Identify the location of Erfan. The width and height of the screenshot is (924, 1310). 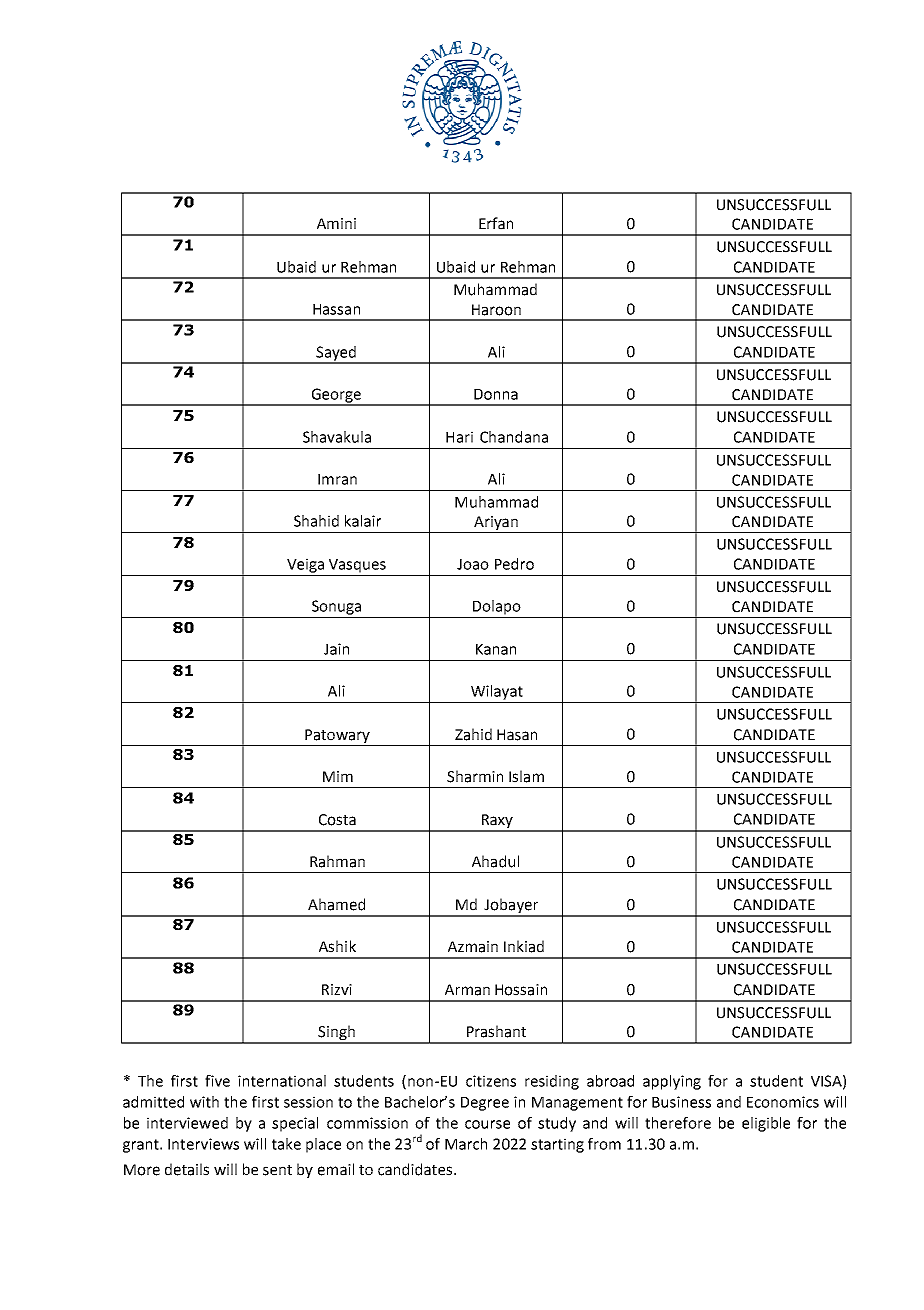
(496, 223).
